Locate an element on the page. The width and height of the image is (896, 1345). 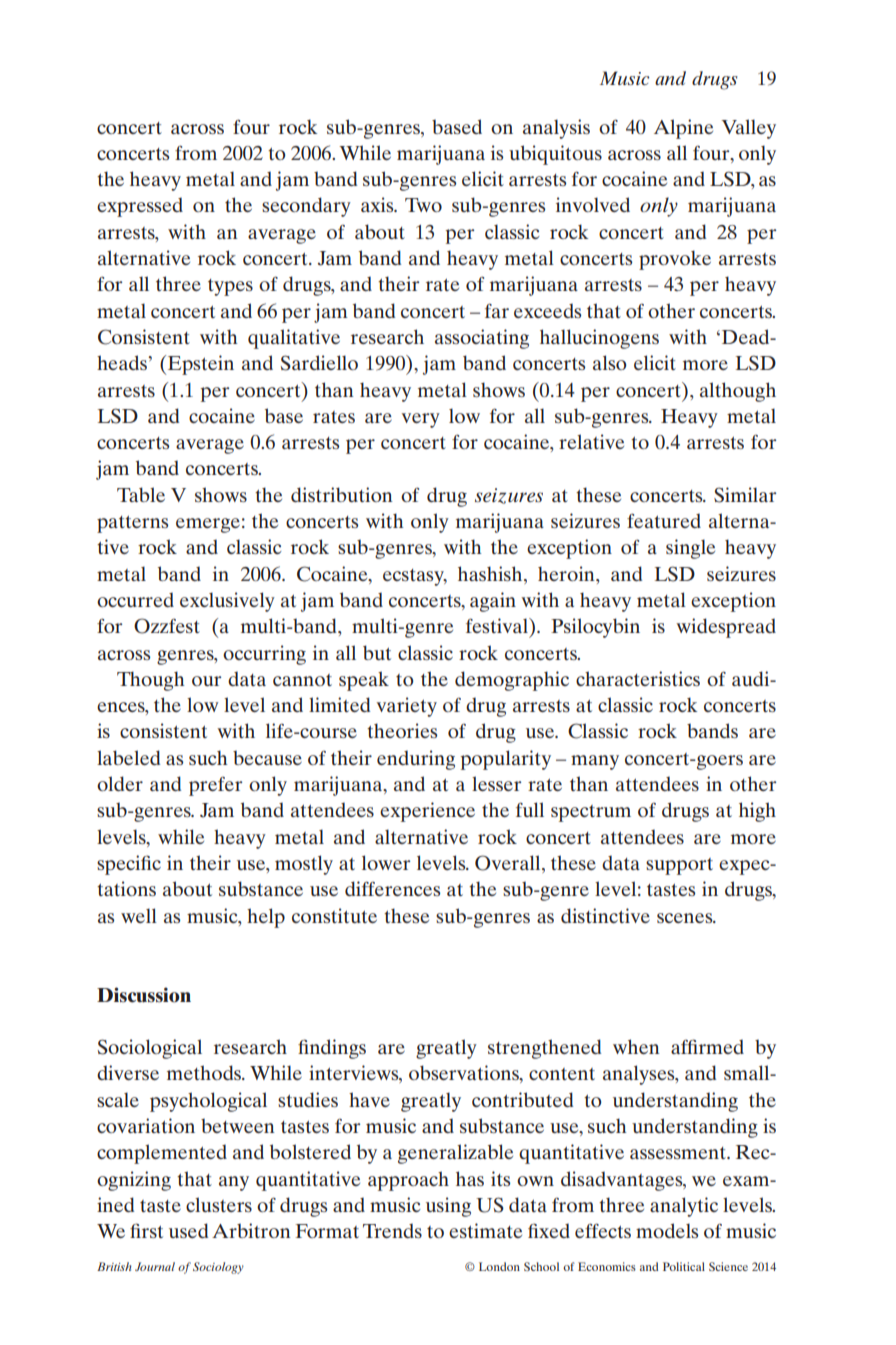
used is located at coordinates (188, 1230).
